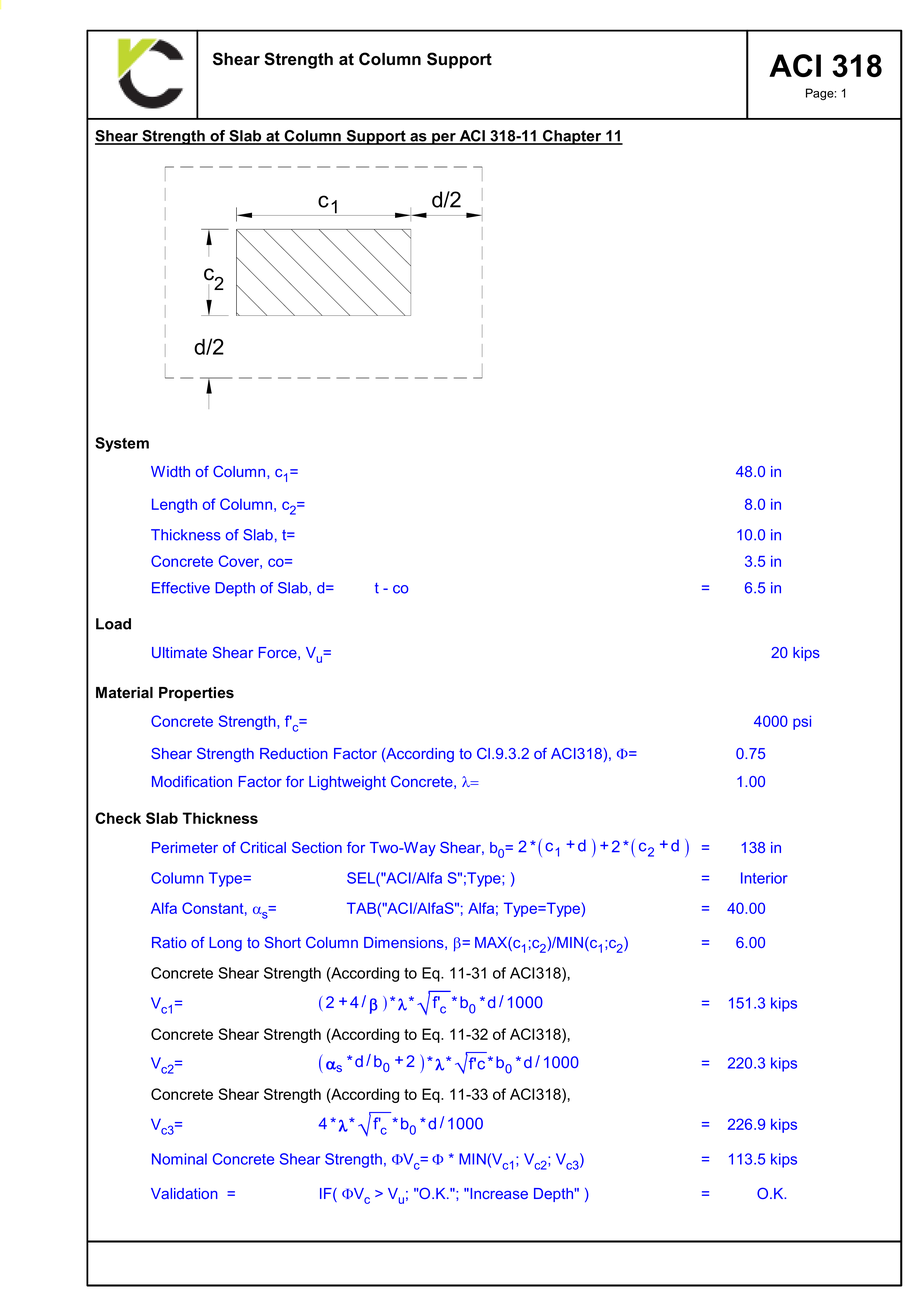 Image resolution: width=924 pixels, height=1308 pixels. Describe the element at coordinates (192, 781) in the image. I see `Modification` at that location.
